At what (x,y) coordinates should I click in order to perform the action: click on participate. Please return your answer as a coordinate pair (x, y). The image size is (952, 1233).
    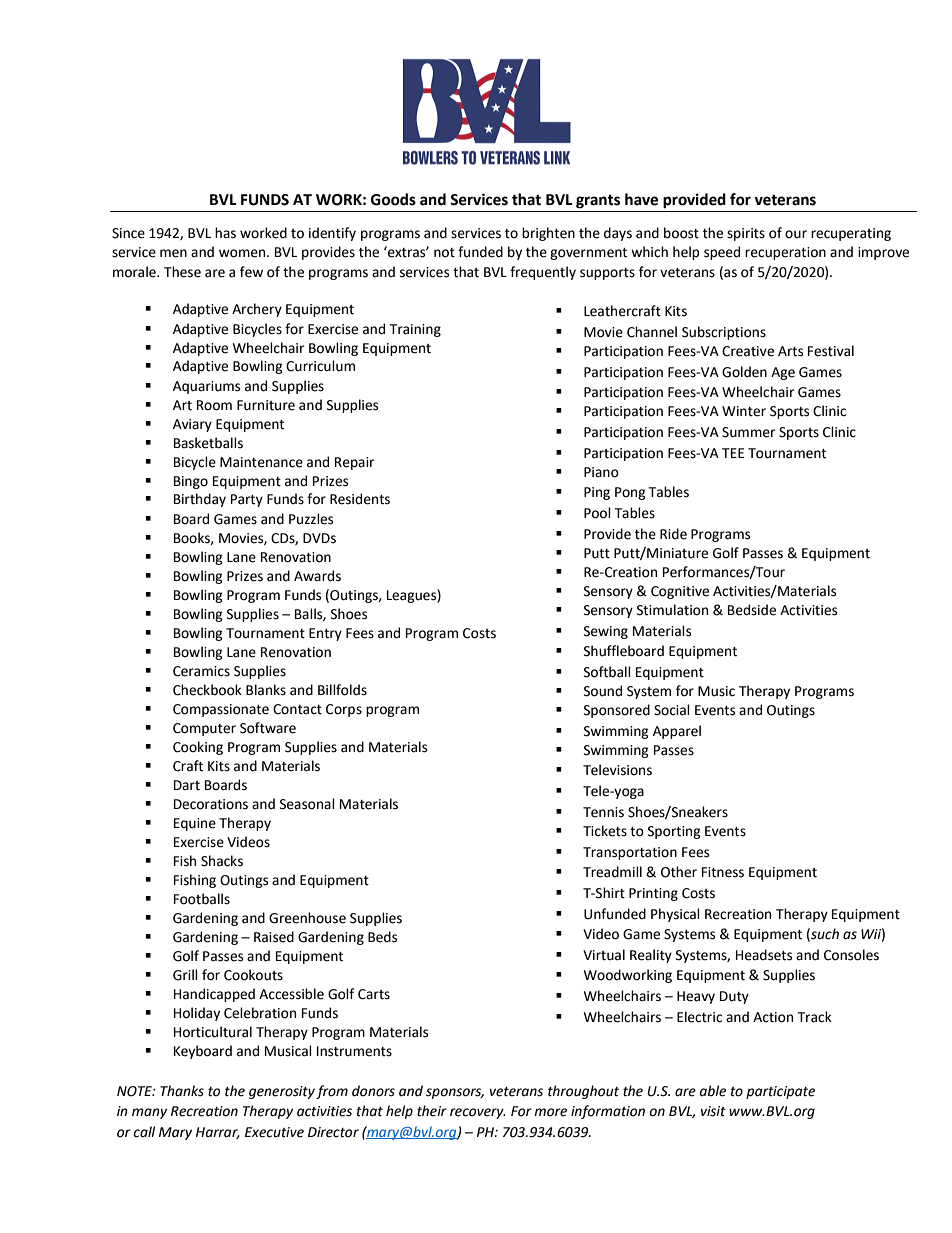
    Looking at the image, I should click on (780, 1092).
